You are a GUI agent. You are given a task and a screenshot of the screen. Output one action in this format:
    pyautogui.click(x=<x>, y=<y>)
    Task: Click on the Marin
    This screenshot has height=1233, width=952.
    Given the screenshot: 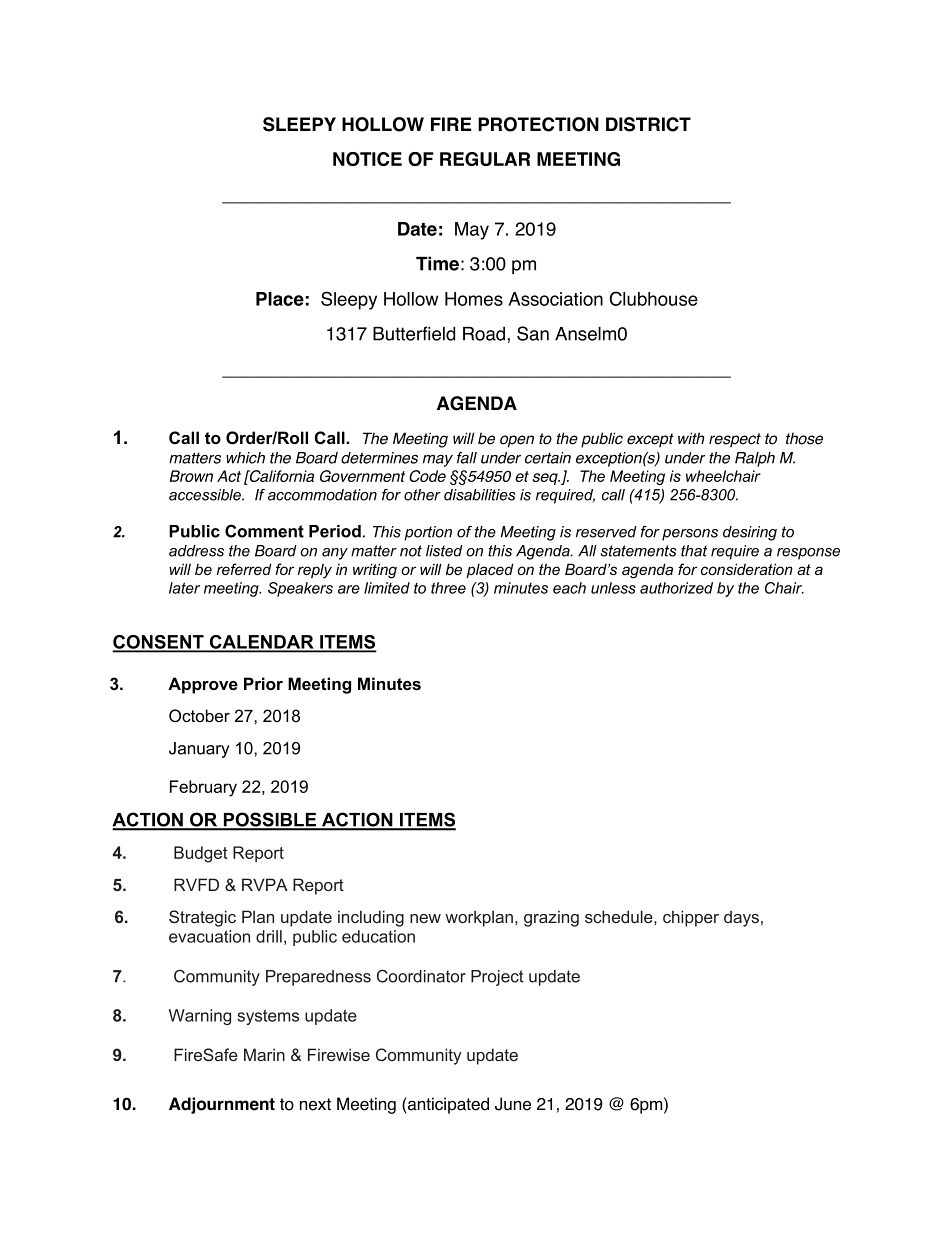 What is the action you would take?
    pyautogui.click(x=264, y=1054)
